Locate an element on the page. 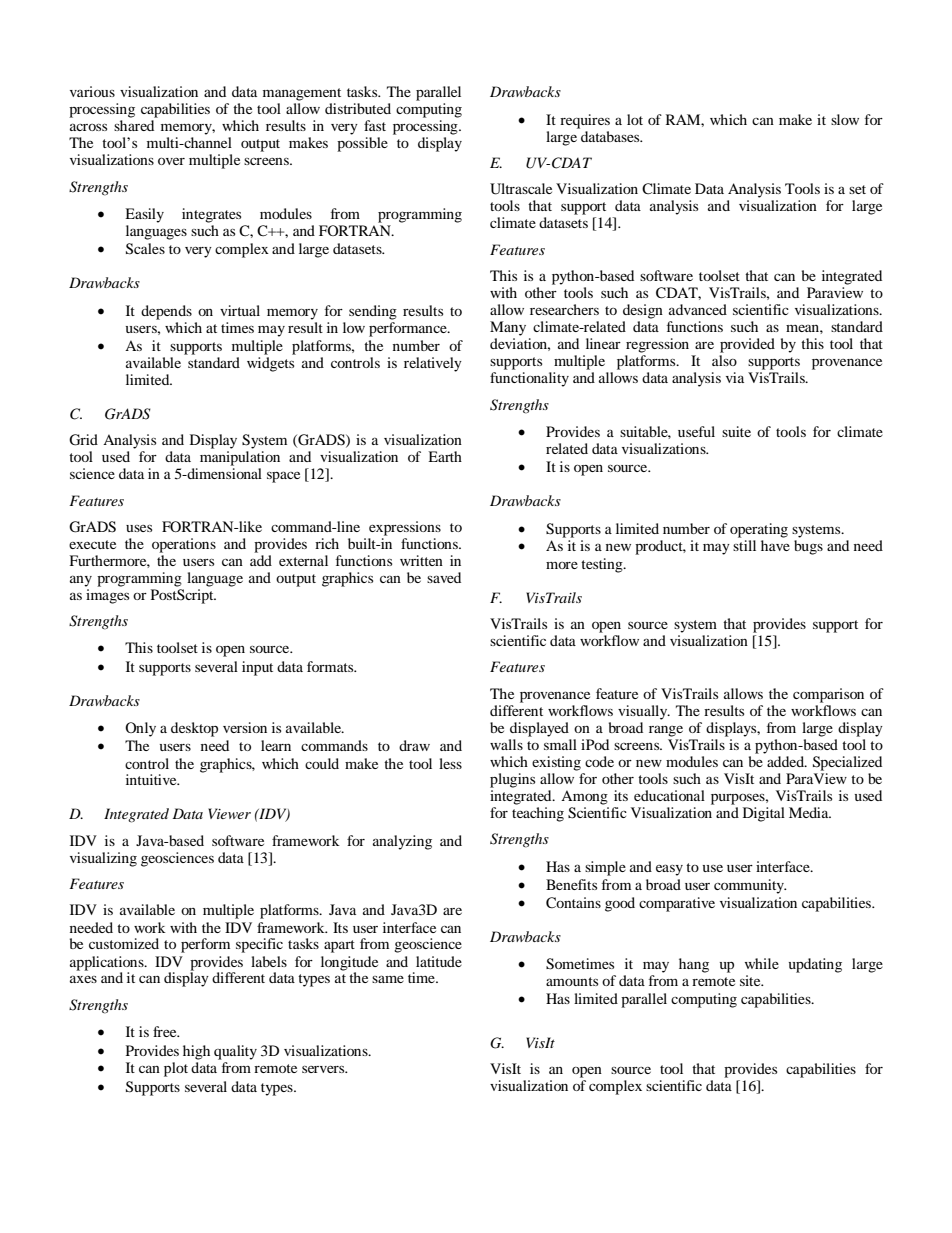  suite is located at coordinates (736, 431).
